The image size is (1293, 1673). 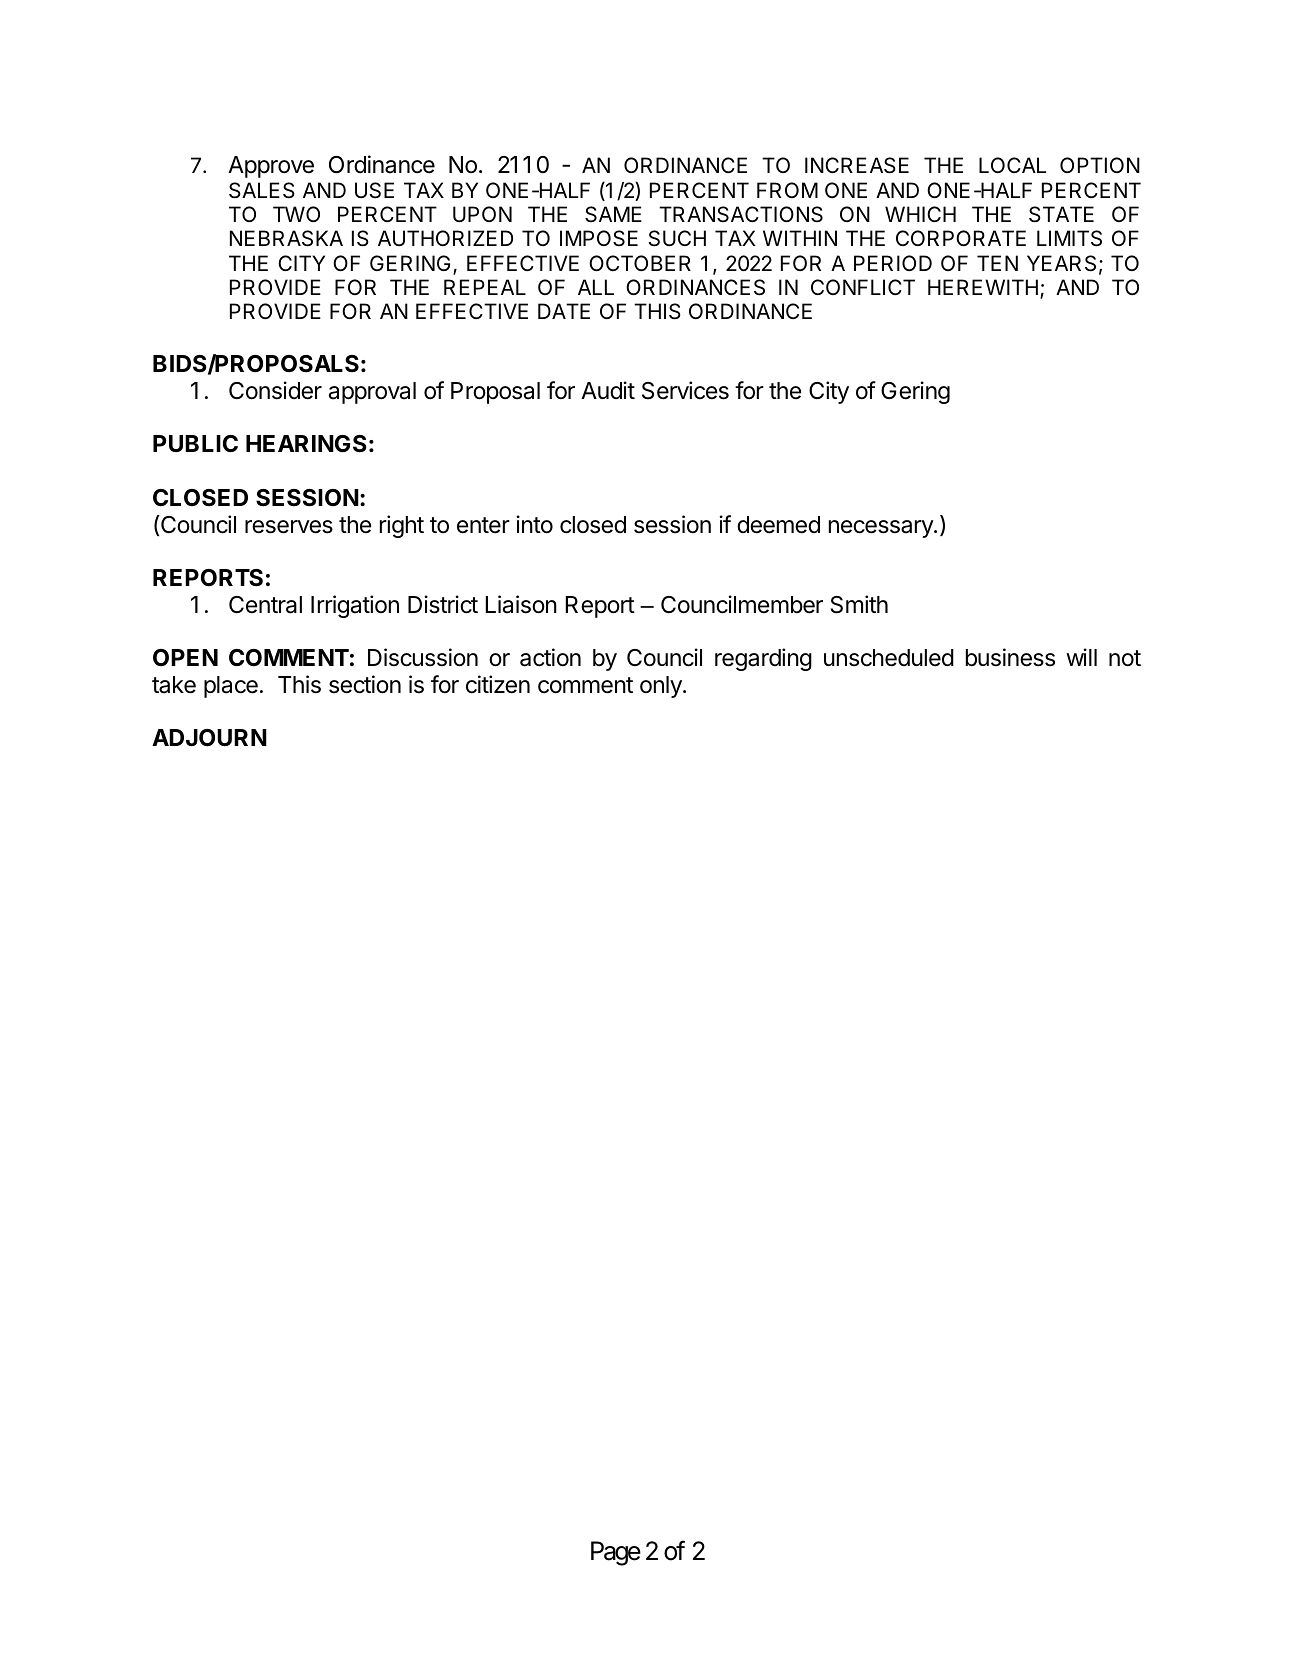 What do you see at coordinates (564, 311) in the page?
I see `DATE` at bounding box center [564, 311].
